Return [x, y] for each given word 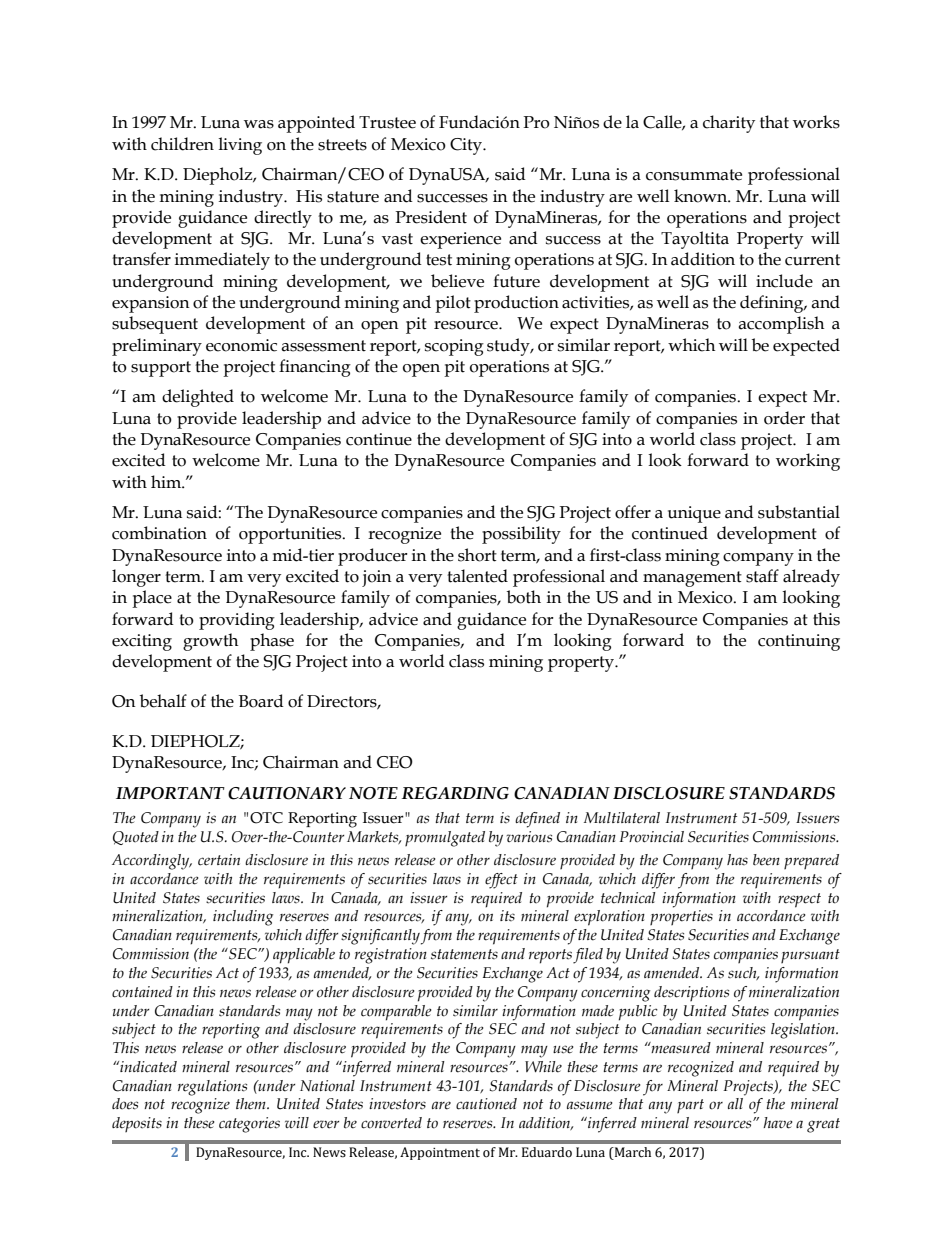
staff [762, 576]
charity [729, 124]
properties [681, 917]
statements [464, 954]
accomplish [781, 325]
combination [159, 533]
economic [241, 345]
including [243, 918]
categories [249, 1125]
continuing [799, 642]
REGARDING [455, 793]
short [477, 555]
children [182, 144]
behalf [163, 701]
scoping [454, 347]
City [467, 146]
